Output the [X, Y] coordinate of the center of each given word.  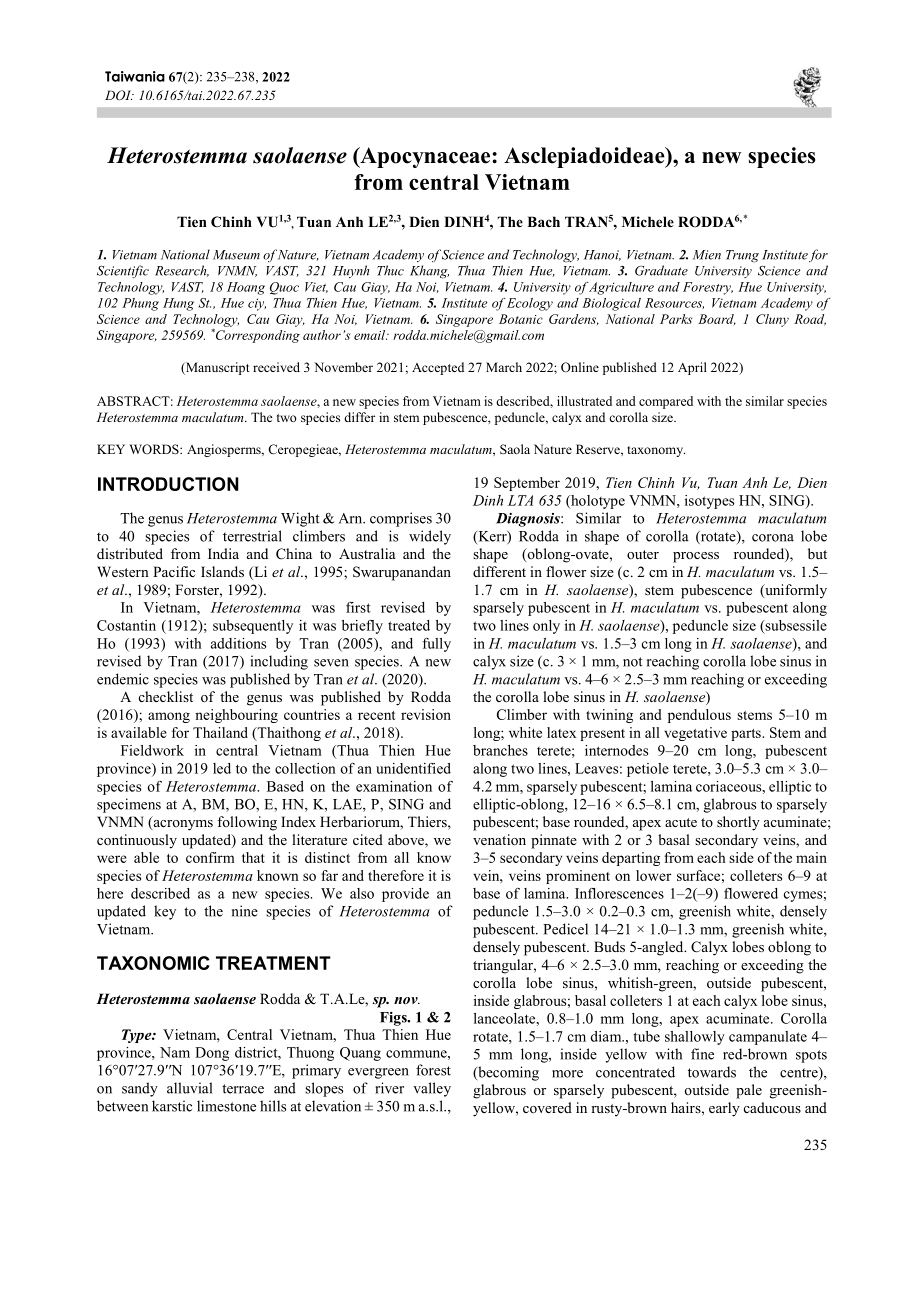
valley [432, 1089]
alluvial [189, 1088]
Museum [236, 255]
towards [712, 1072]
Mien [707, 255]
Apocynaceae [425, 157]
